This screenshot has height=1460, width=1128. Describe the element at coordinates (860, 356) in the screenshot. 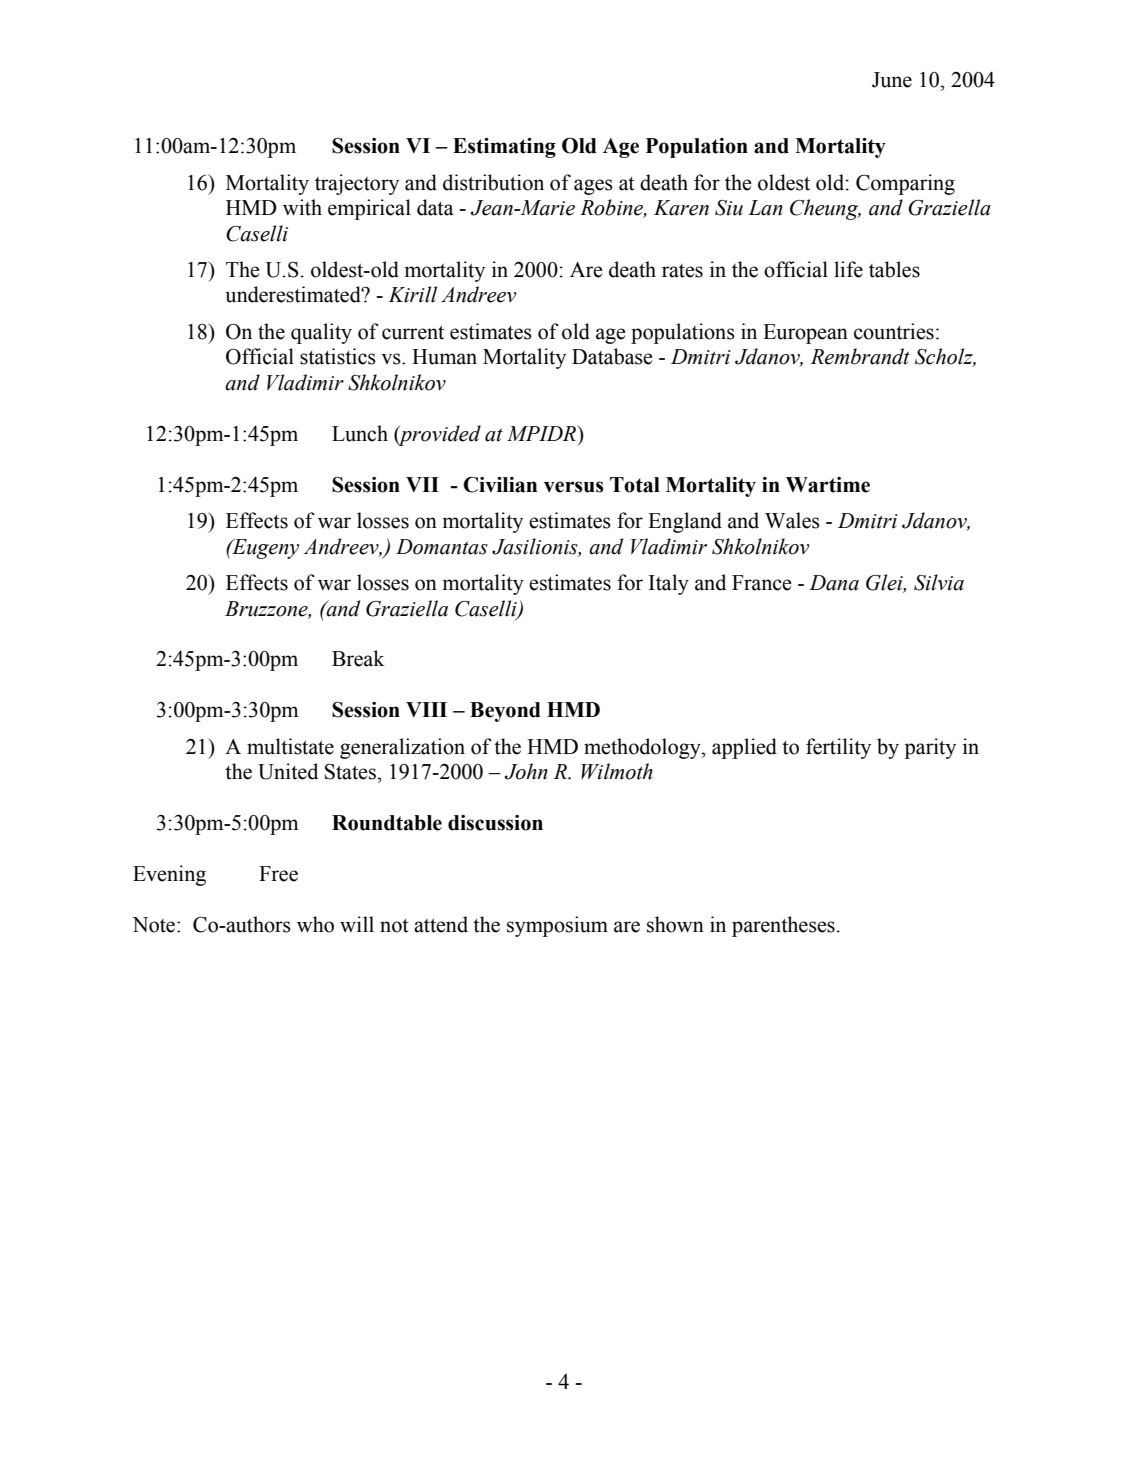

I see `Rembrandt` at that location.
